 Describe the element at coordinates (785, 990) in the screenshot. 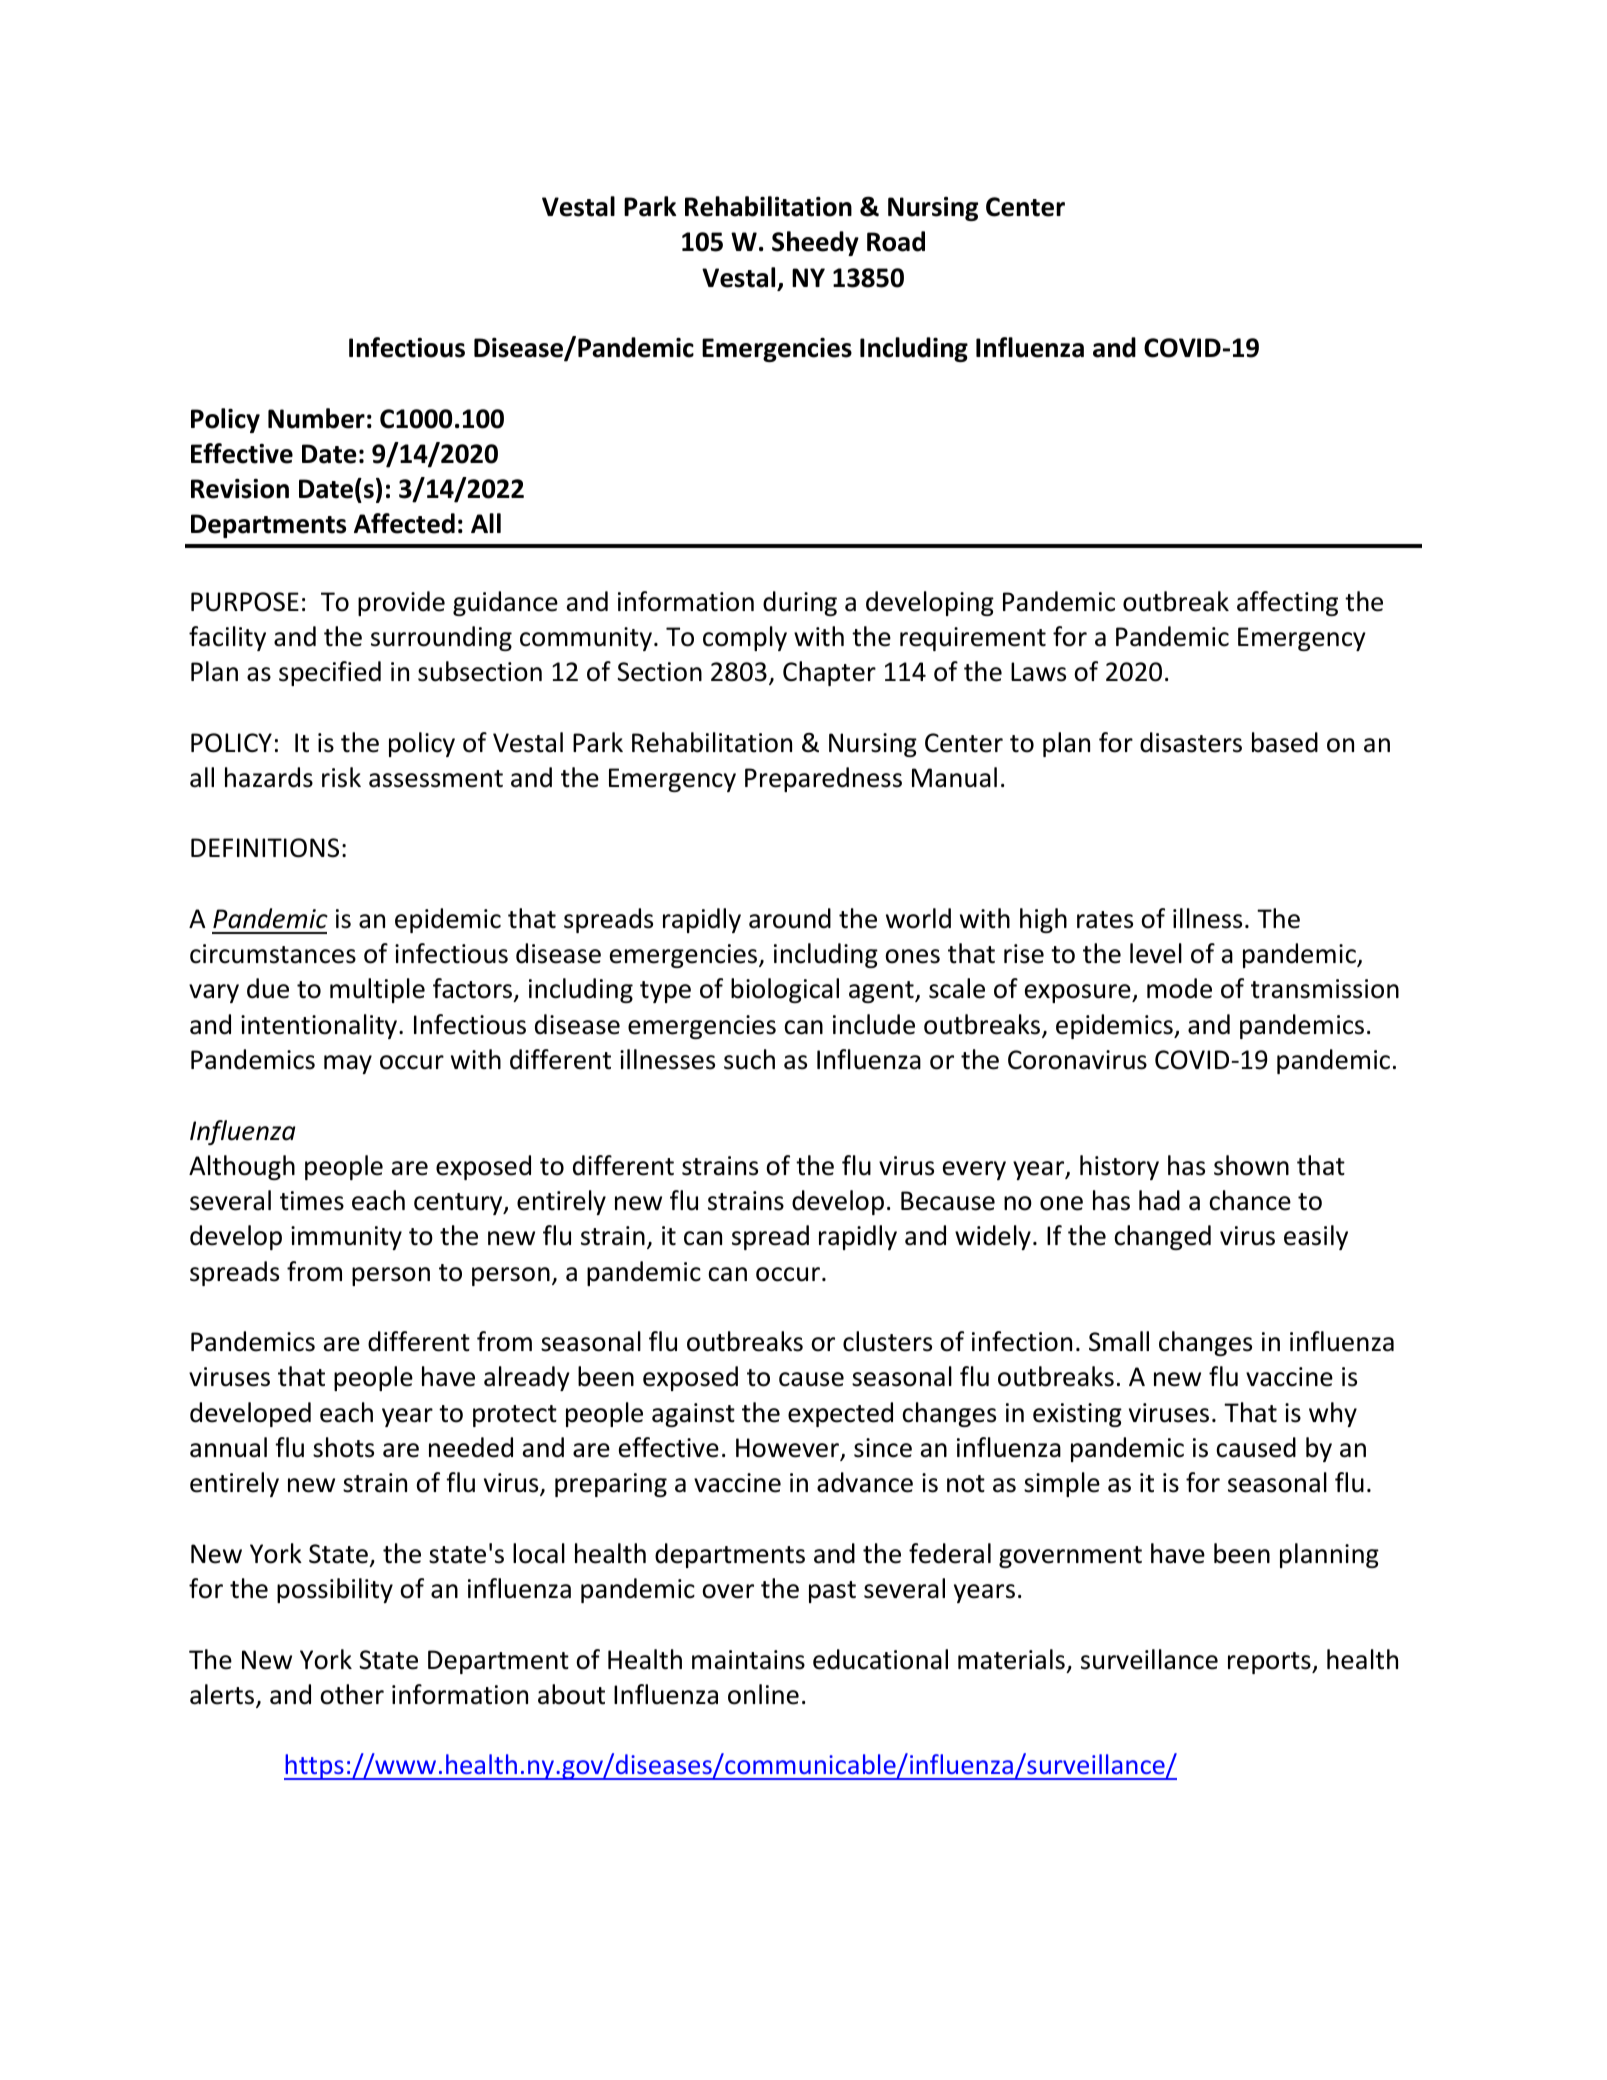

I see `biological` at that location.
